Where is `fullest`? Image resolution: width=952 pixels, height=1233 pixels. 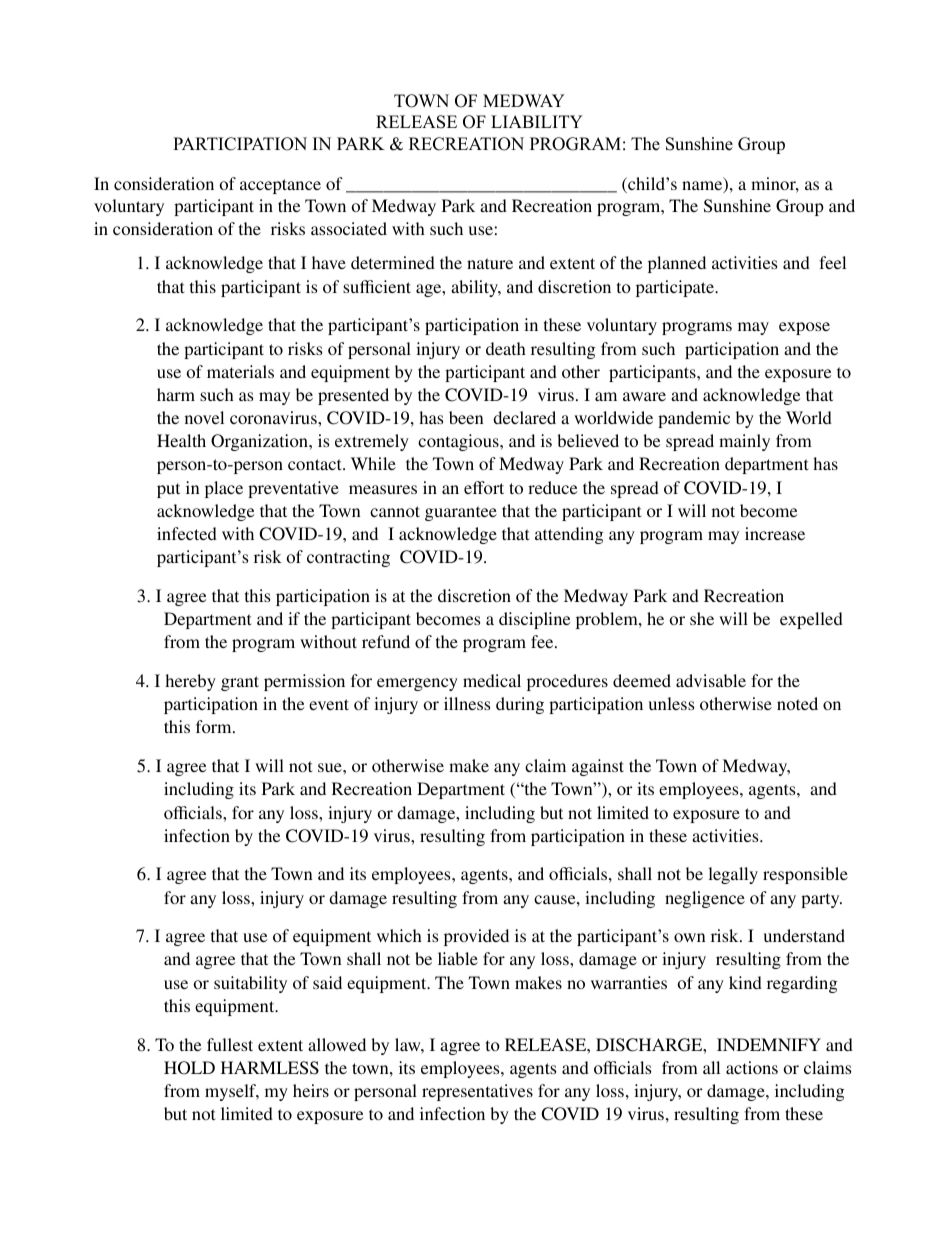
fullest is located at coordinates (230, 1044).
